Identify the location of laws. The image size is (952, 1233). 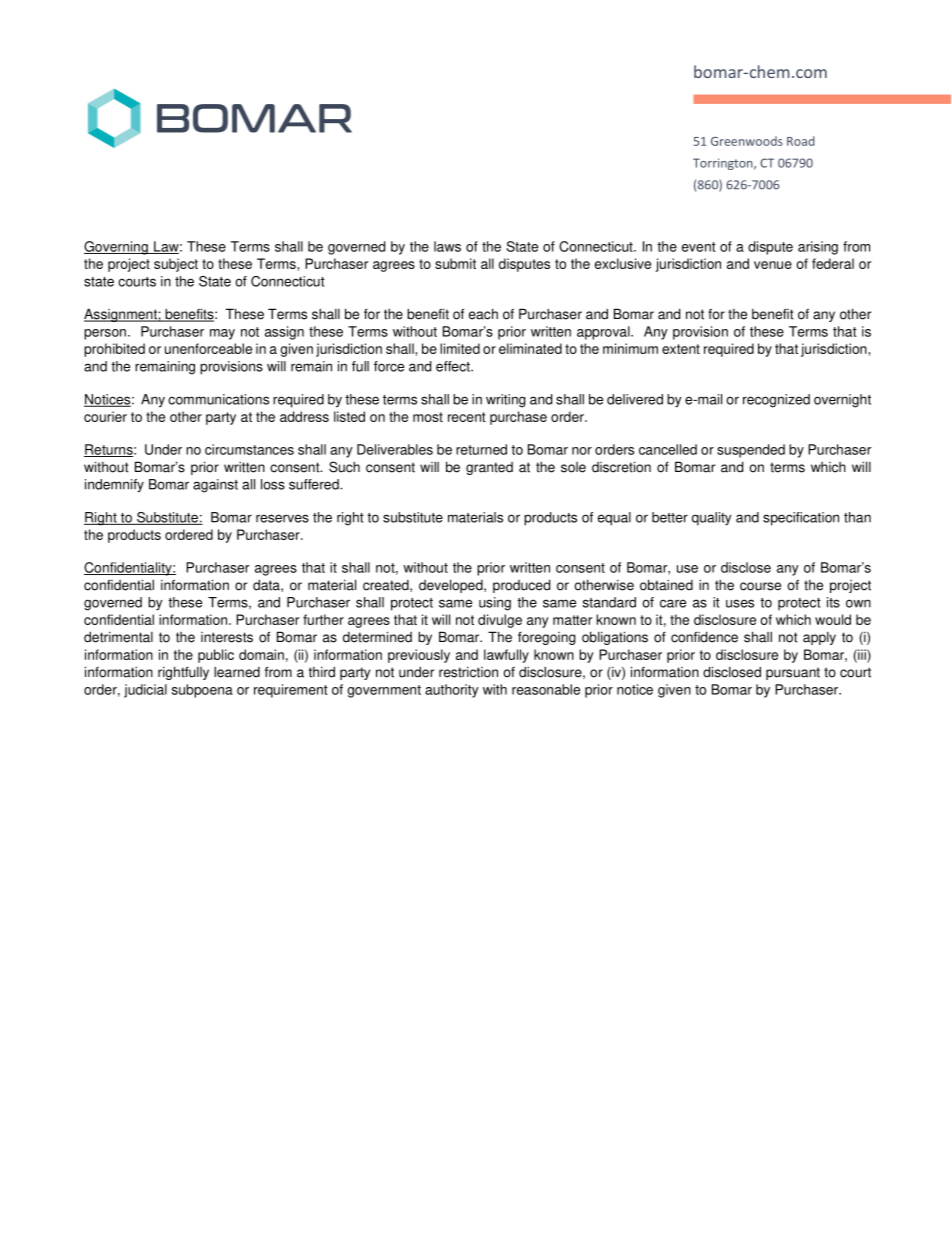
(447, 246).
